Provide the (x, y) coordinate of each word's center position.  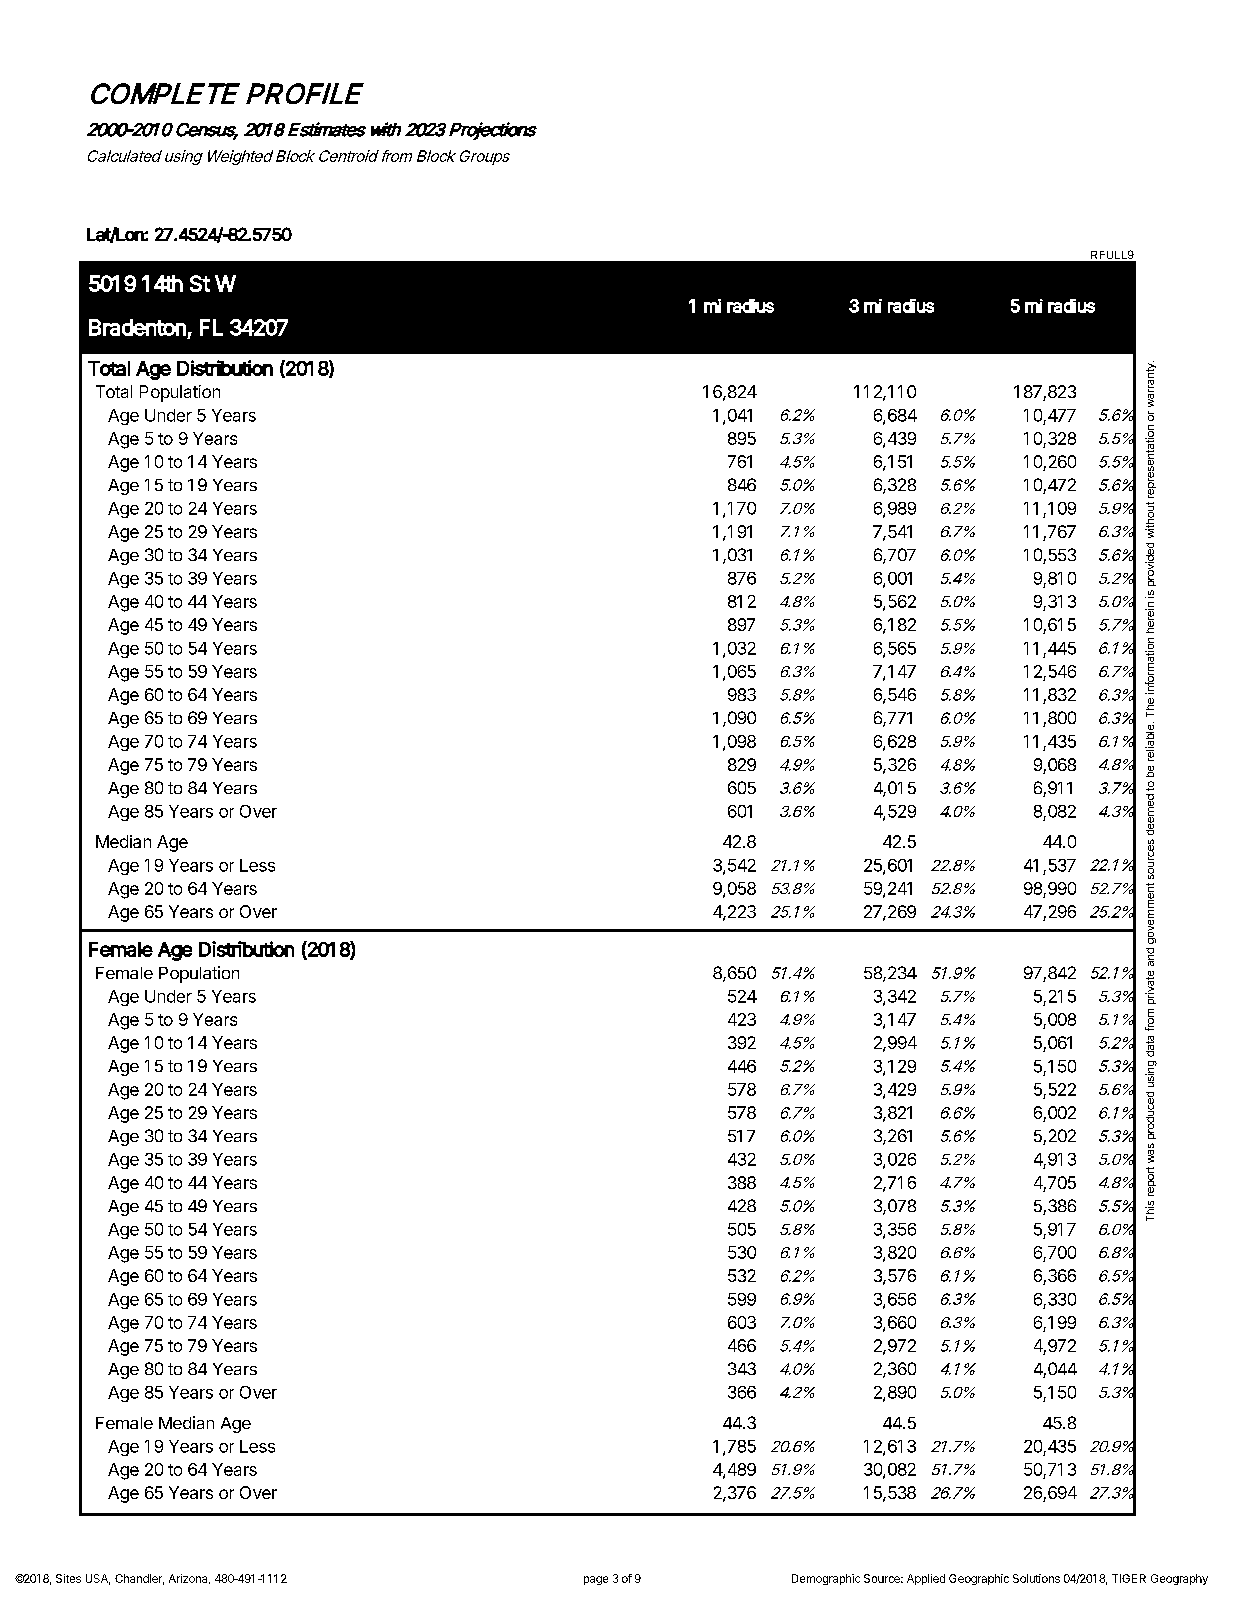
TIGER (1129, 1578)
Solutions (1036, 1578)
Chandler (139, 1579)
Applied (926, 1579)
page (596, 1580)
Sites (68, 1578)
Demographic (826, 1579)
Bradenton (137, 327)
